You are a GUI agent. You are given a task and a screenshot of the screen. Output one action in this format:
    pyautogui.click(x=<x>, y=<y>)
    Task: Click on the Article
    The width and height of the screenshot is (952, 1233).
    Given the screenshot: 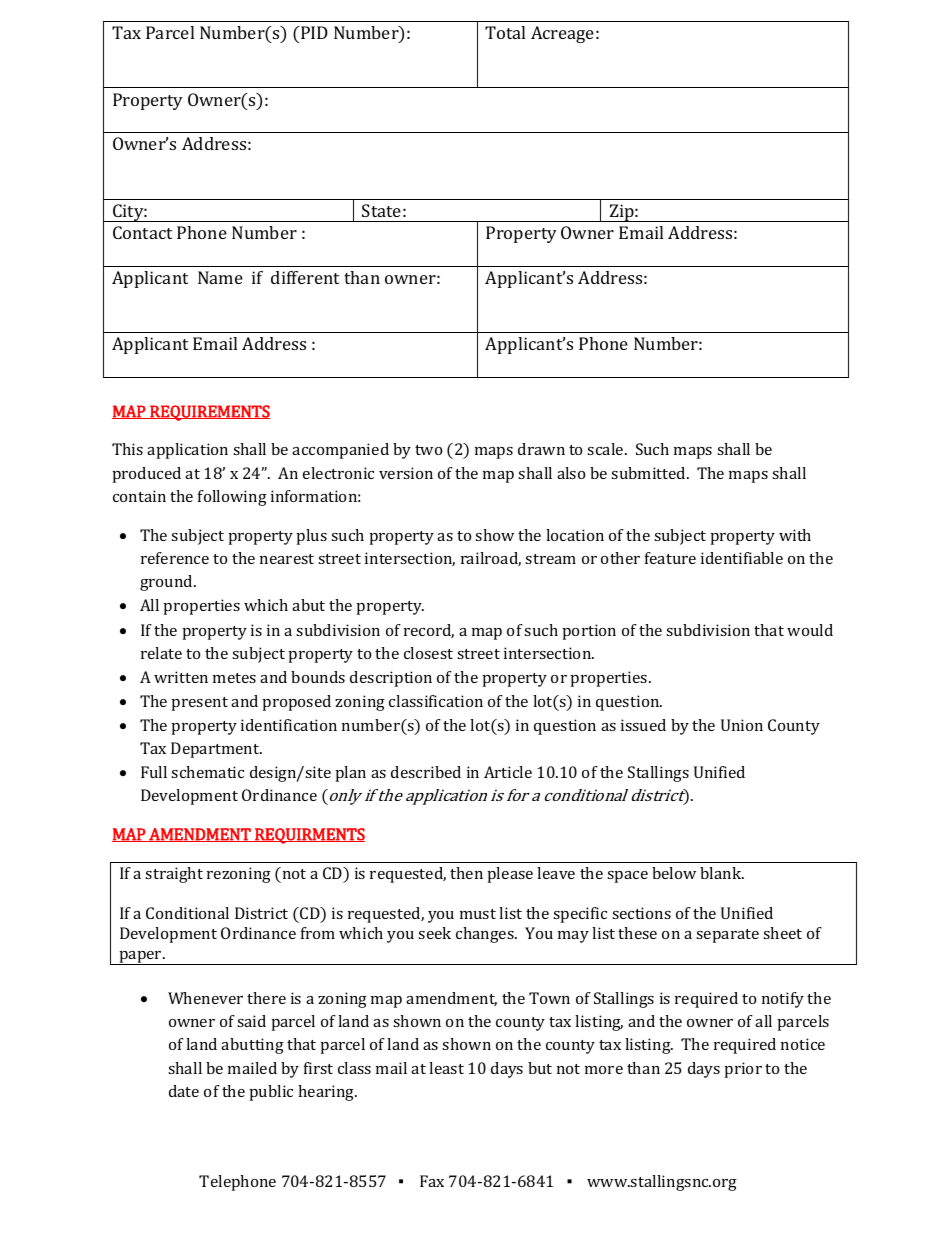 What is the action you would take?
    pyautogui.click(x=508, y=772)
